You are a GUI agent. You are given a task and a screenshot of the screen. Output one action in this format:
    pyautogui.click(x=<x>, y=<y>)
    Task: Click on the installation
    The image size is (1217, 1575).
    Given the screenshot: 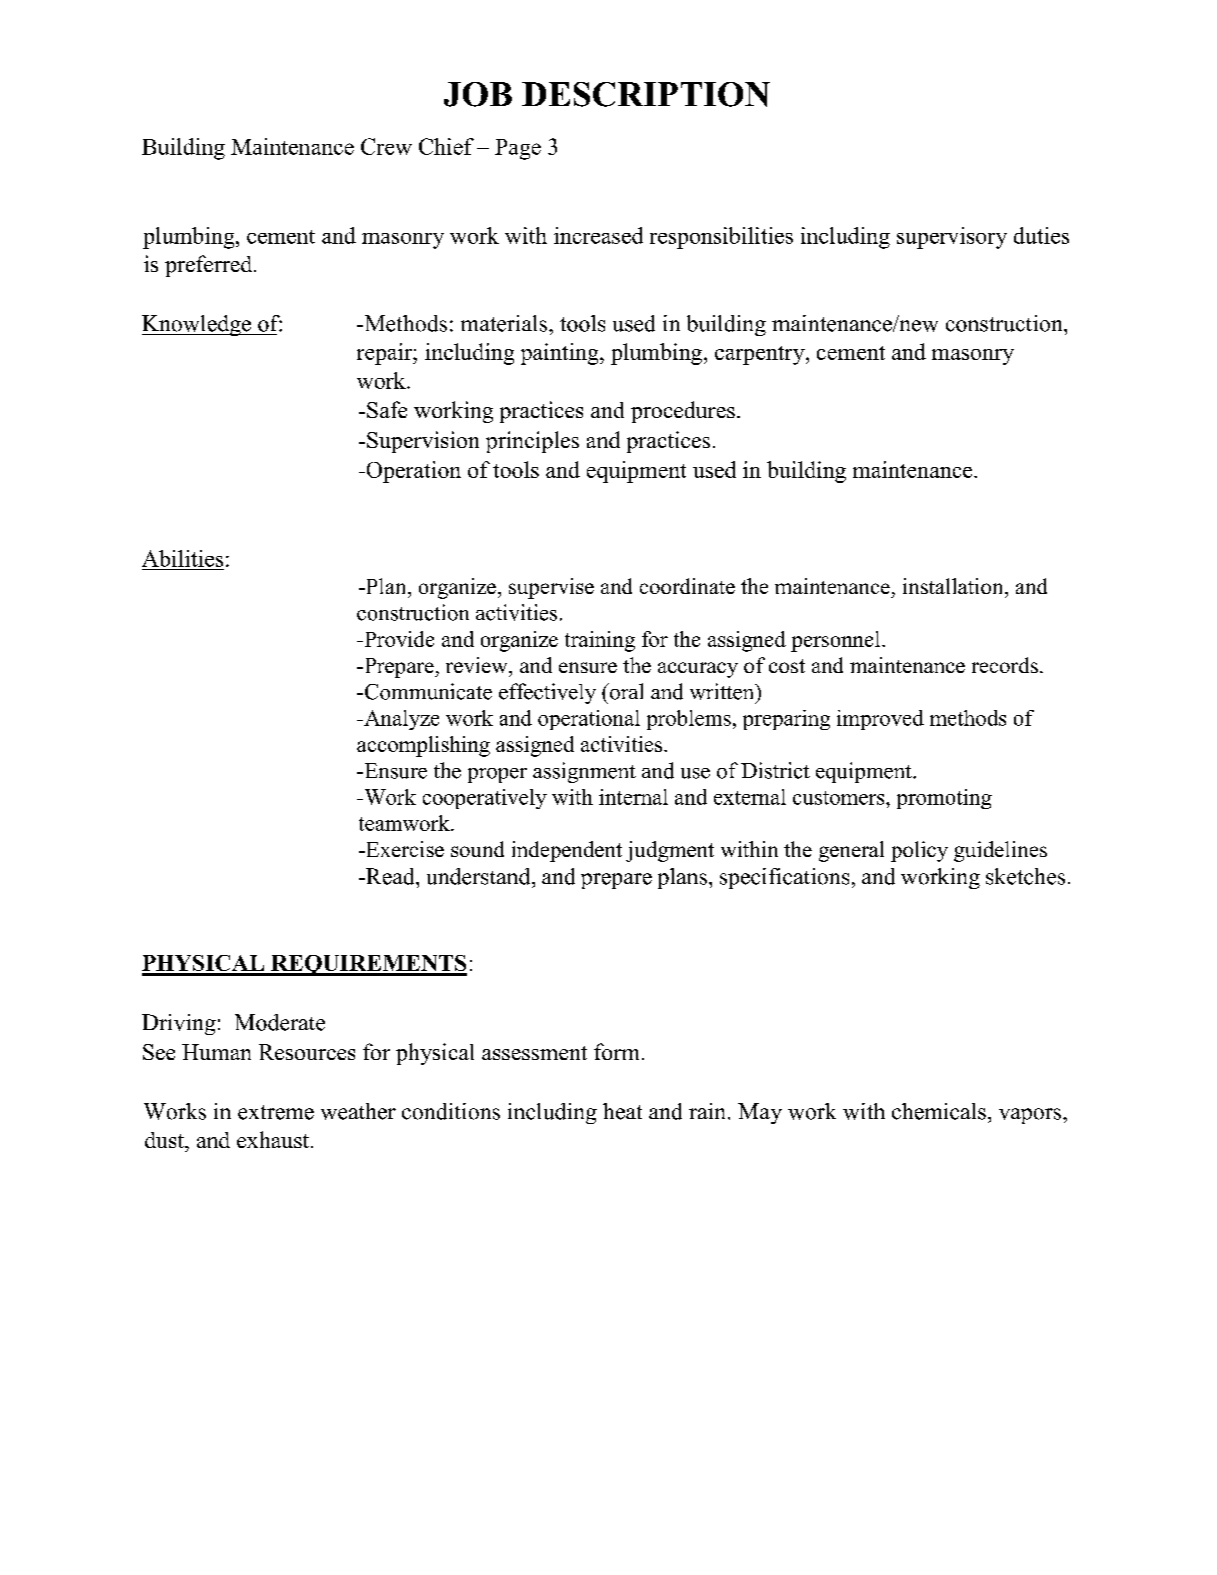 What is the action you would take?
    pyautogui.click(x=954, y=586)
